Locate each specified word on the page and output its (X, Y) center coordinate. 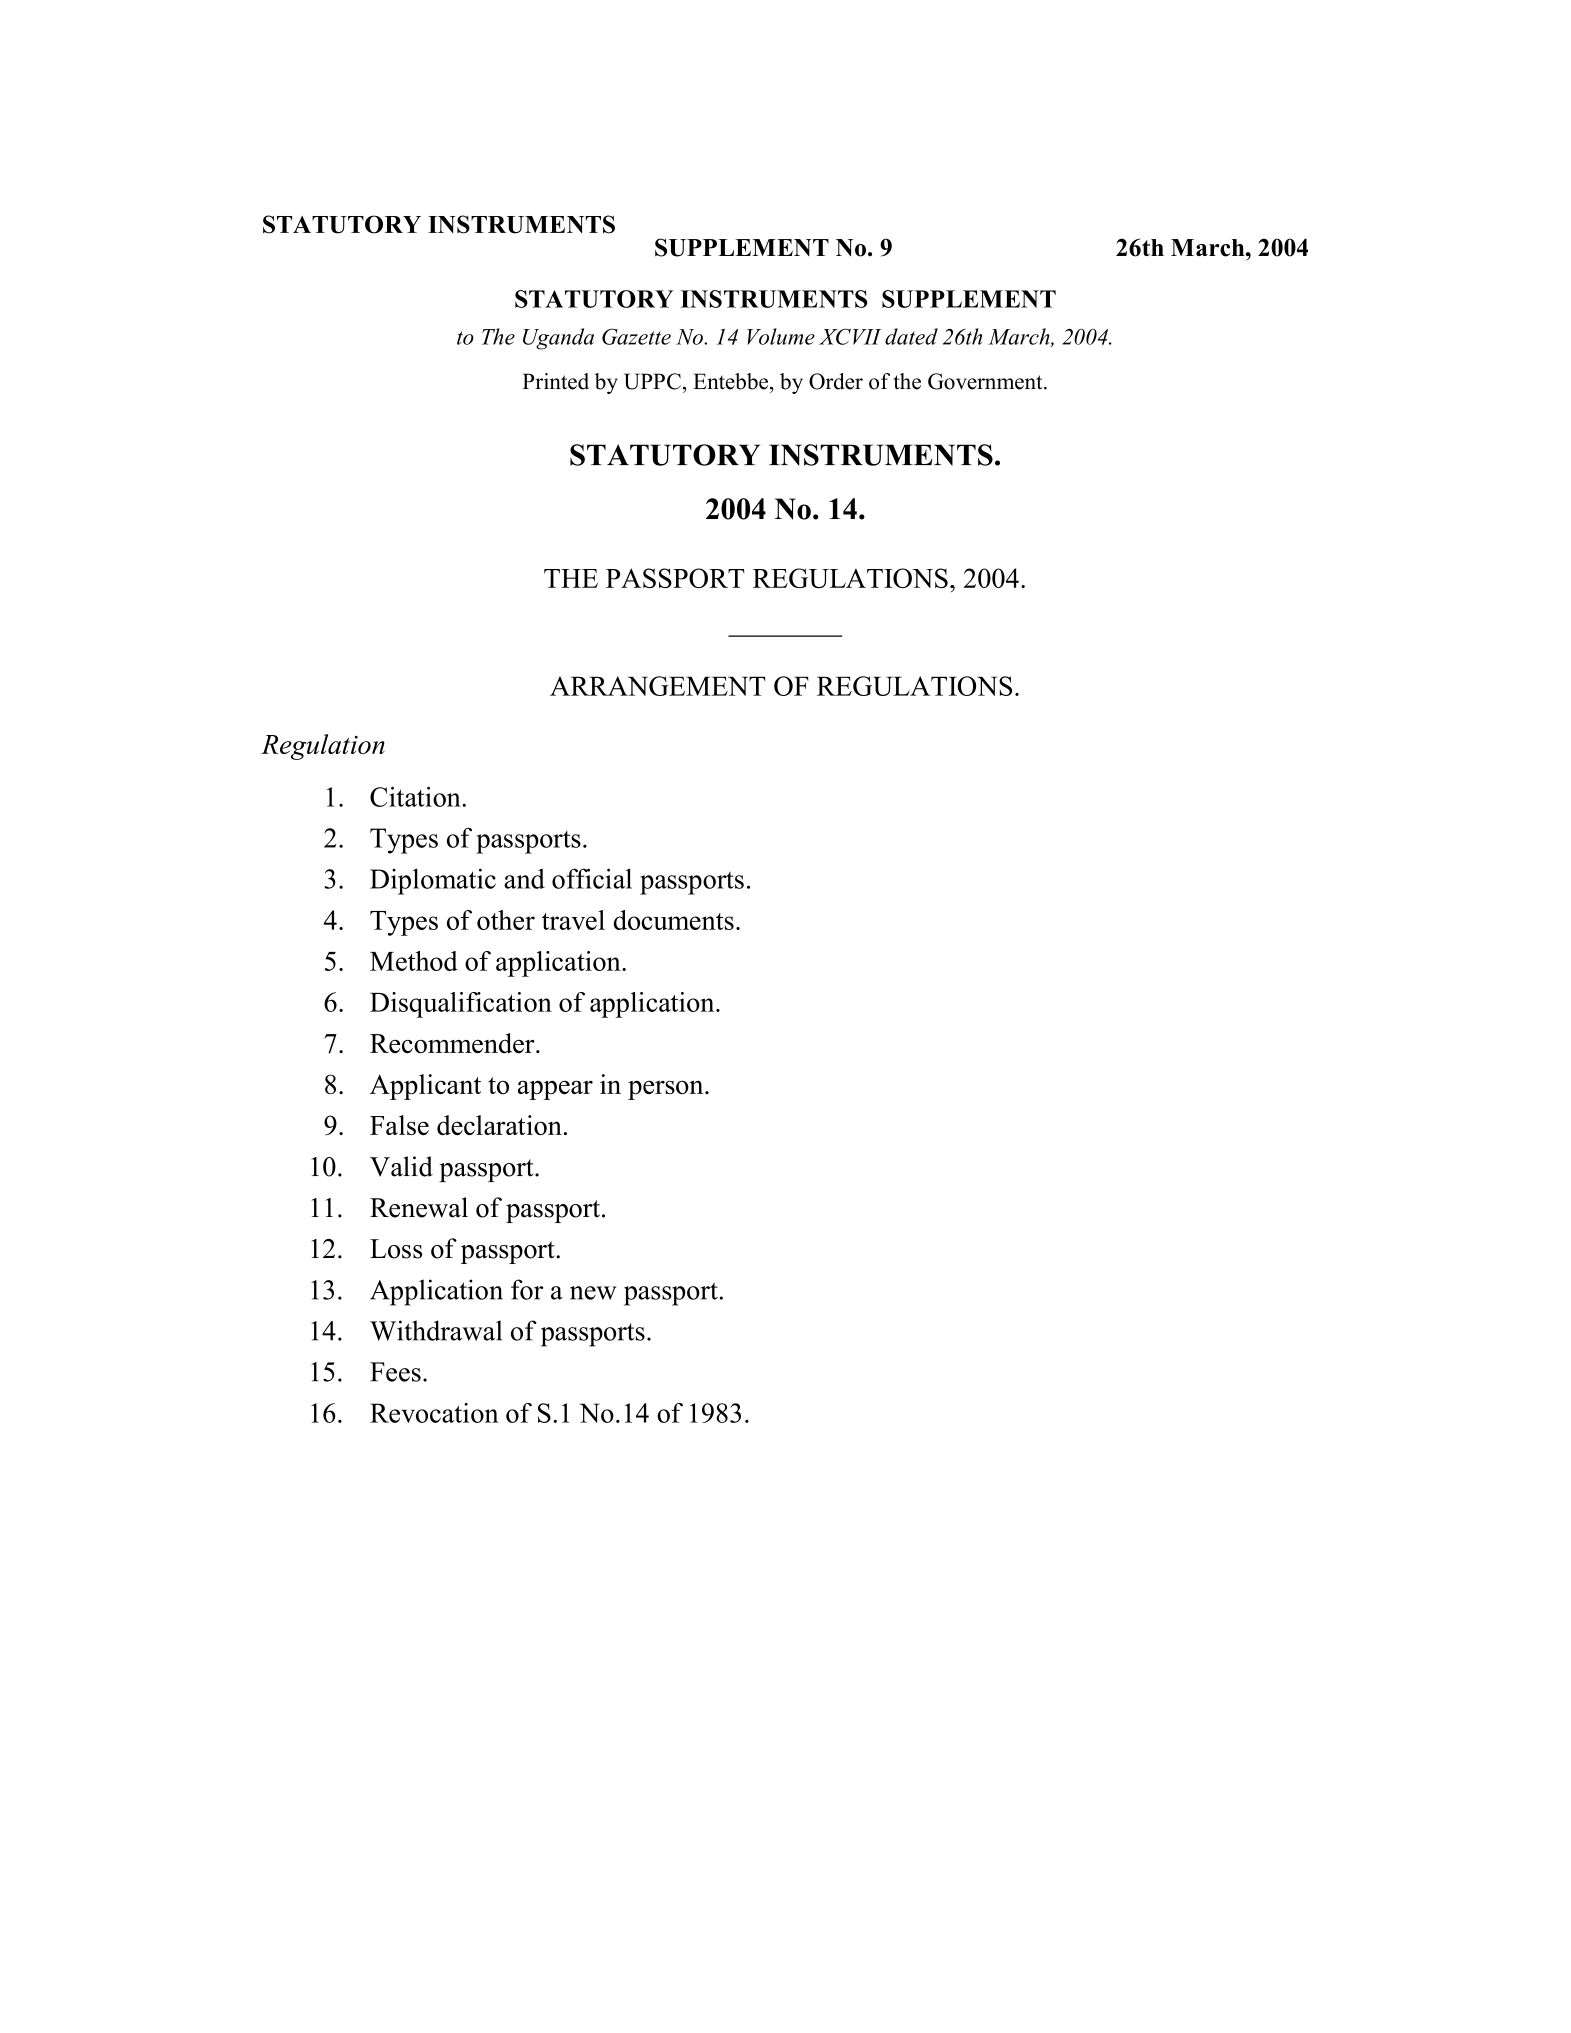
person (667, 1090)
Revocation (434, 1413)
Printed (556, 381)
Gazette (636, 336)
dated (911, 336)
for (527, 1289)
